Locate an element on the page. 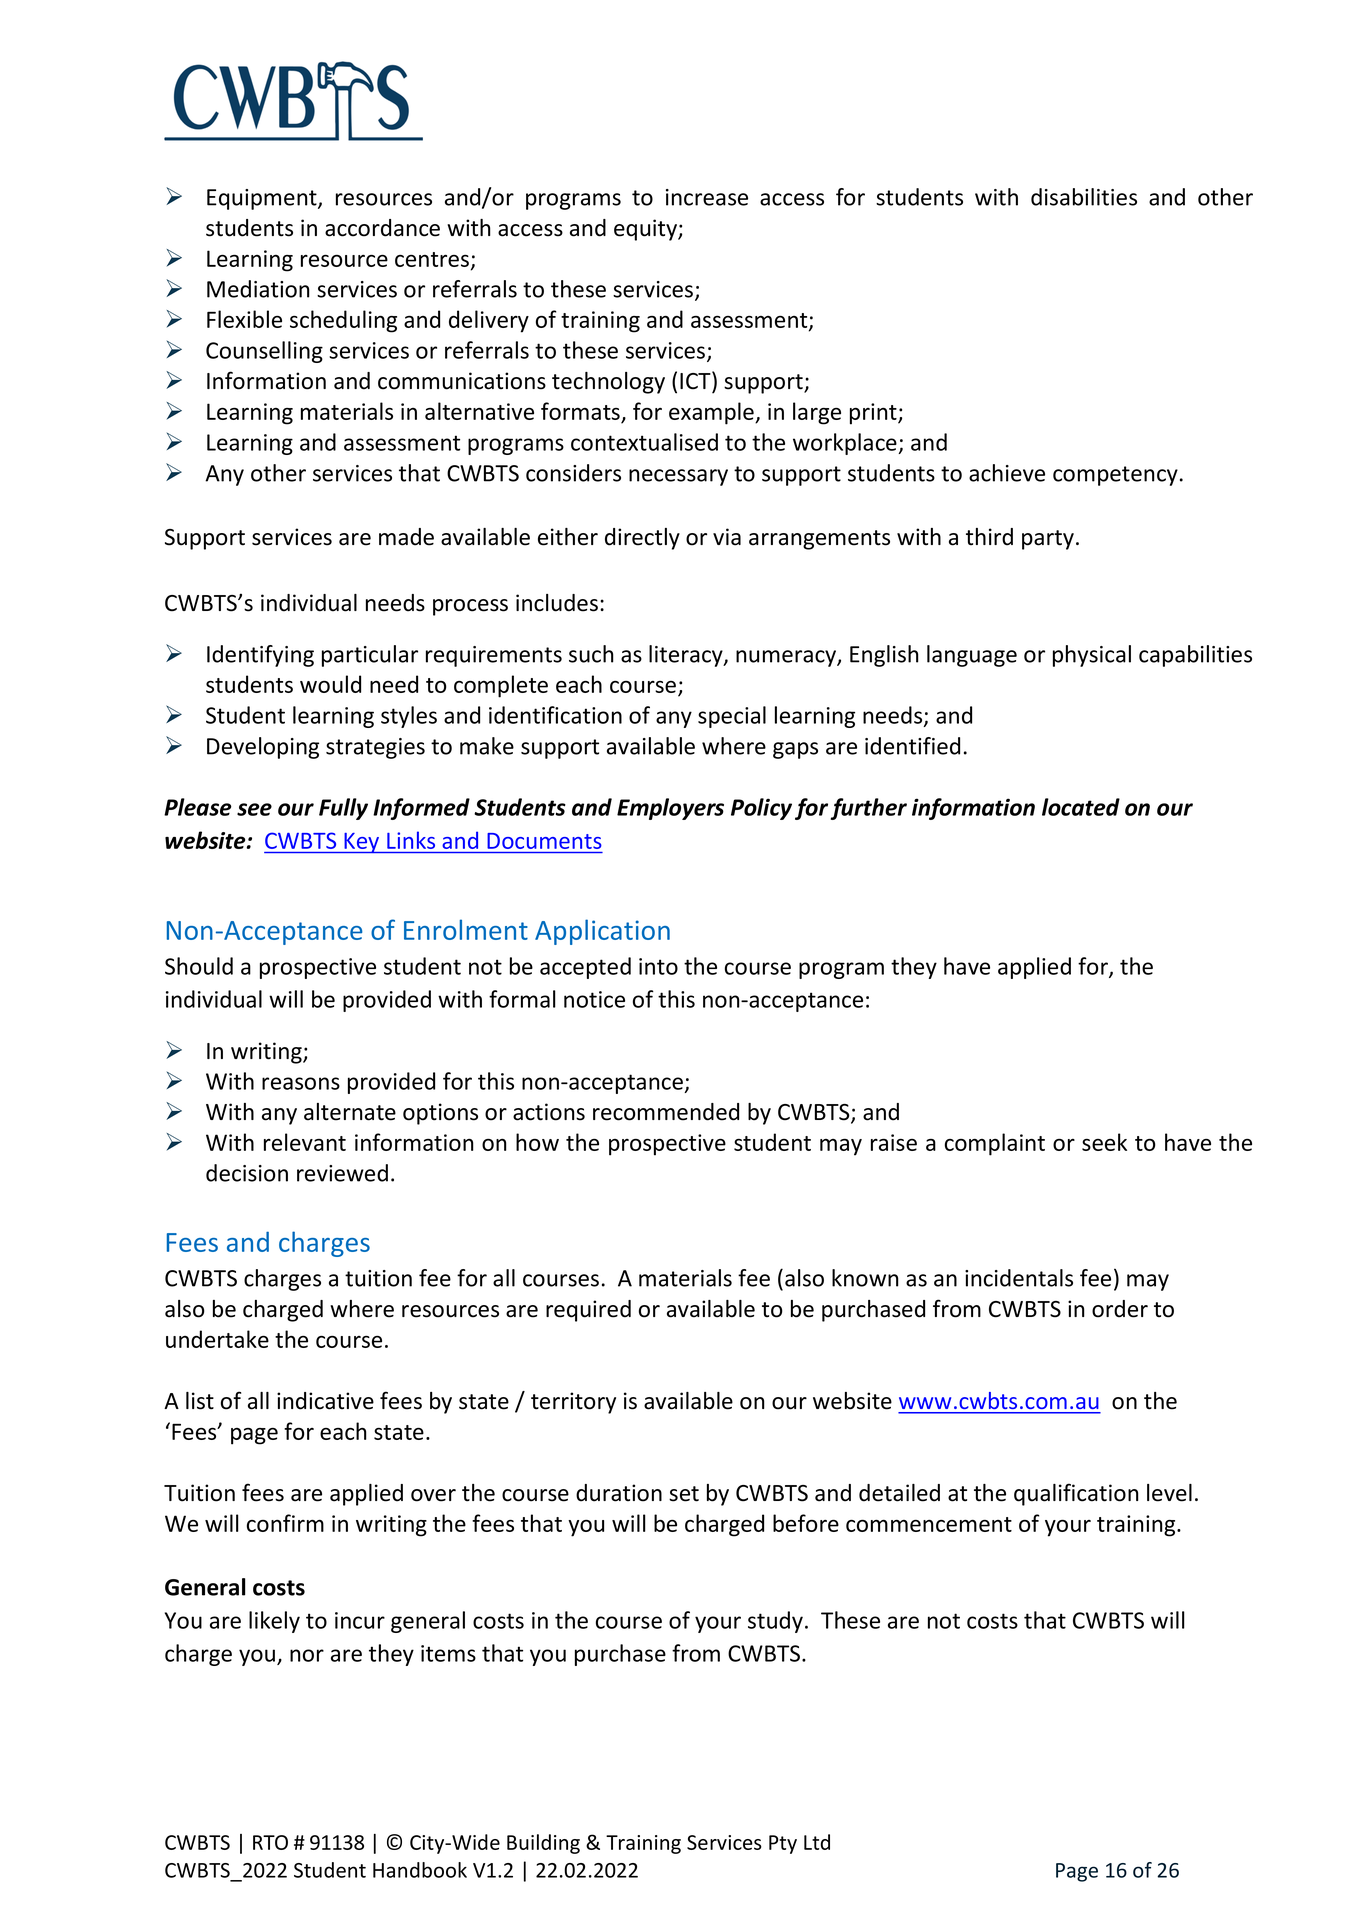 The image size is (1359, 1922). RTO is located at coordinates (270, 1842).
